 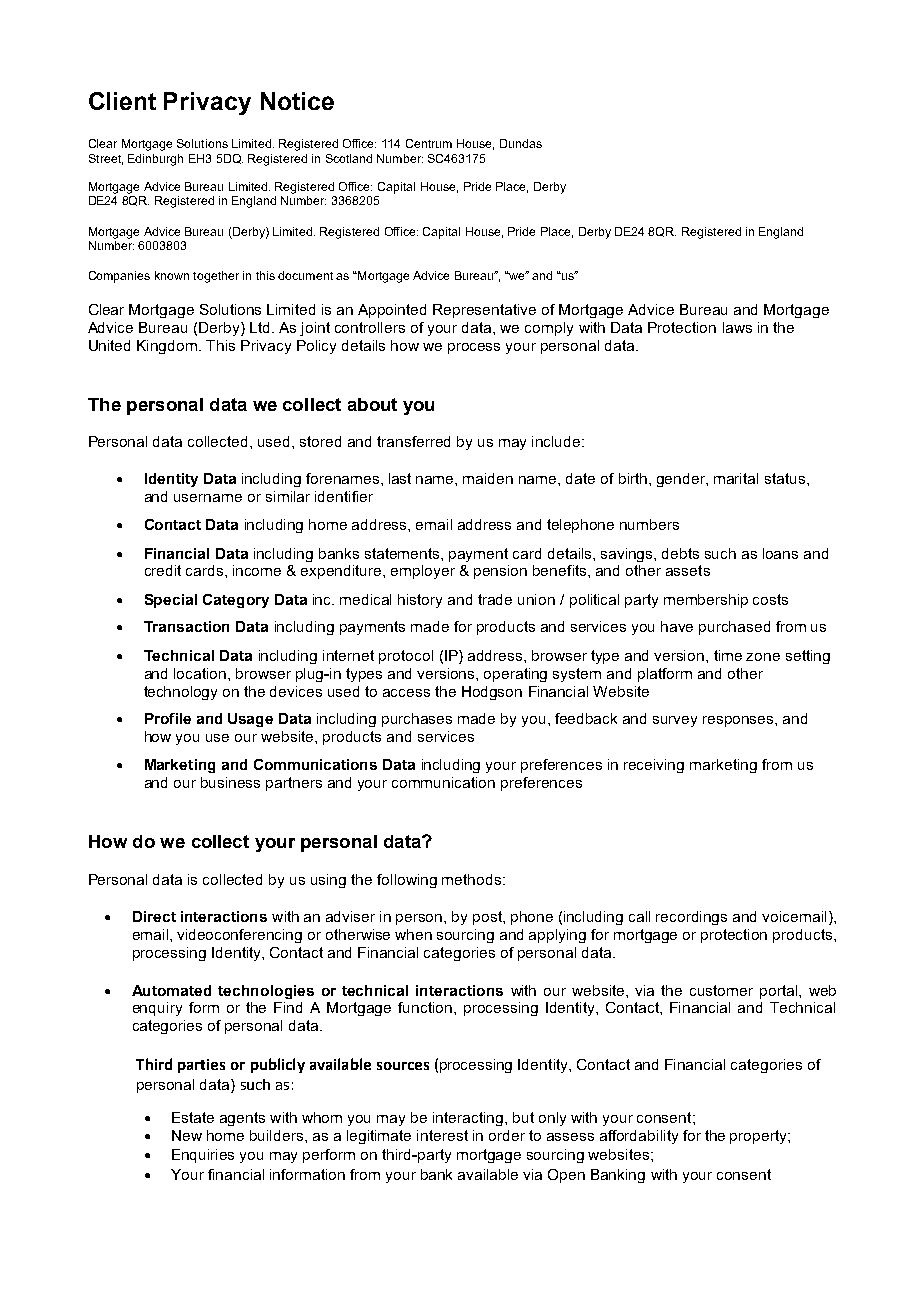 I want to click on Edinburgh, so click(x=155, y=160).
